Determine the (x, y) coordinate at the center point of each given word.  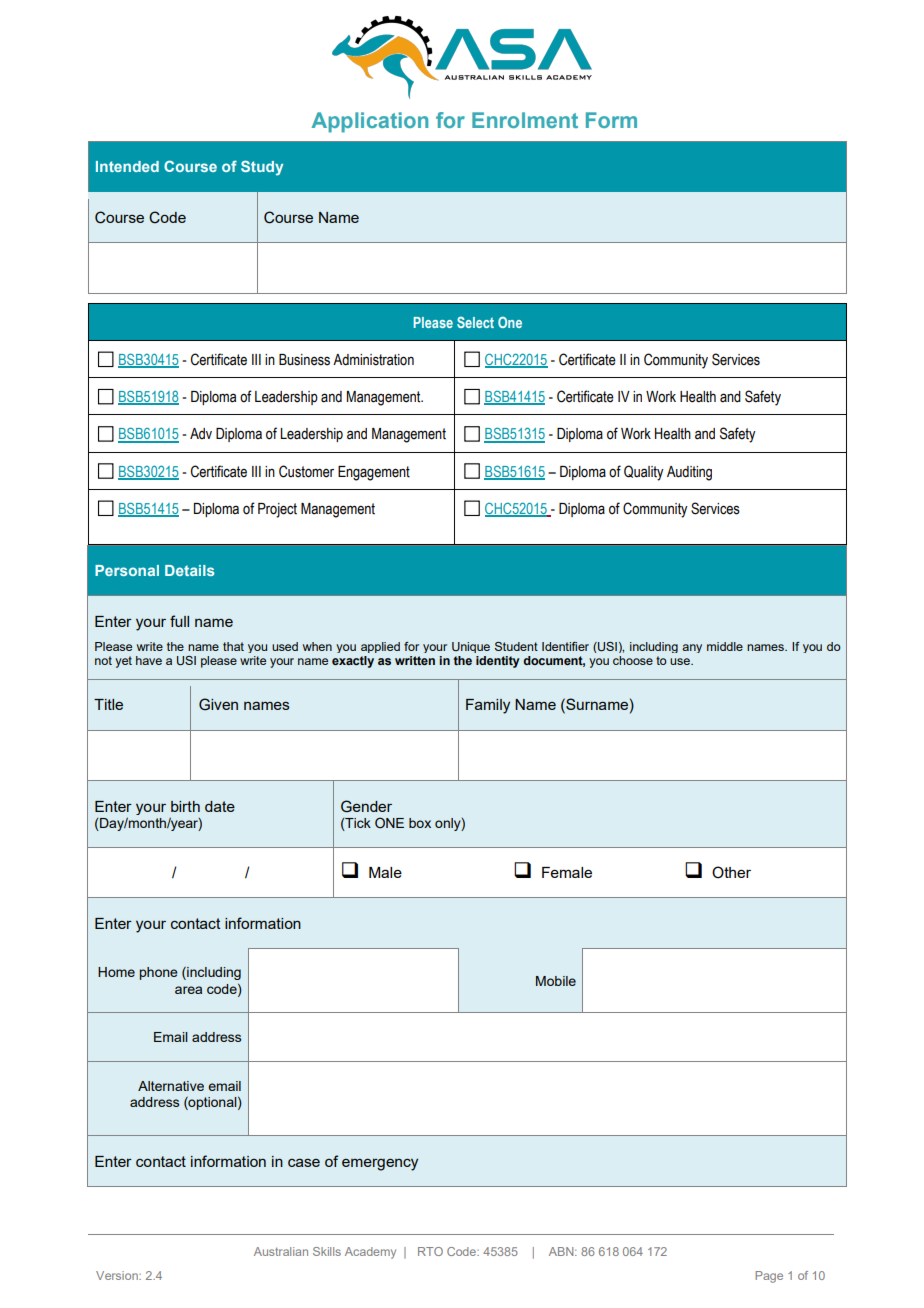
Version (118, 1275)
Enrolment (525, 120)
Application (370, 122)
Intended (127, 166)
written (415, 660)
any (692, 648)
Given (218, 704)
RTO (430, 1251)
